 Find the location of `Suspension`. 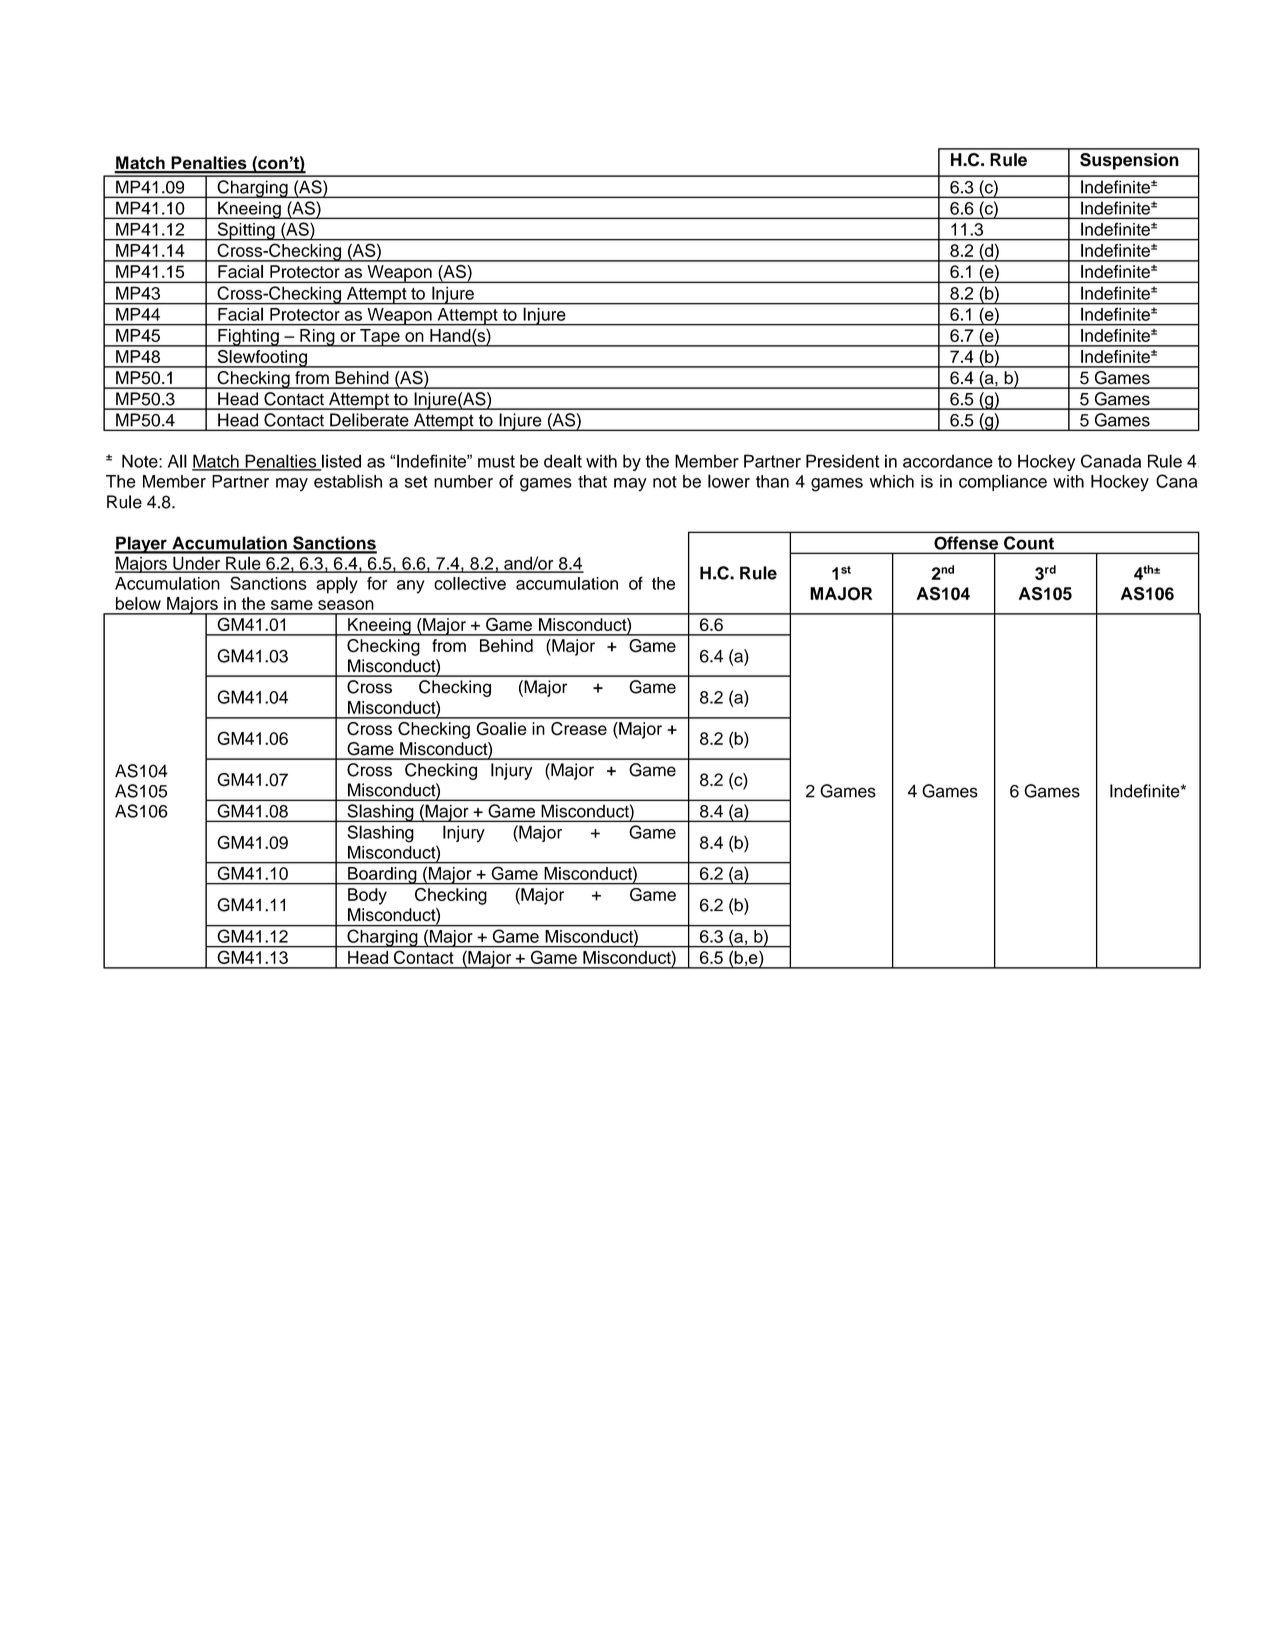

Suspension is located at coordinates (1129, 161).
